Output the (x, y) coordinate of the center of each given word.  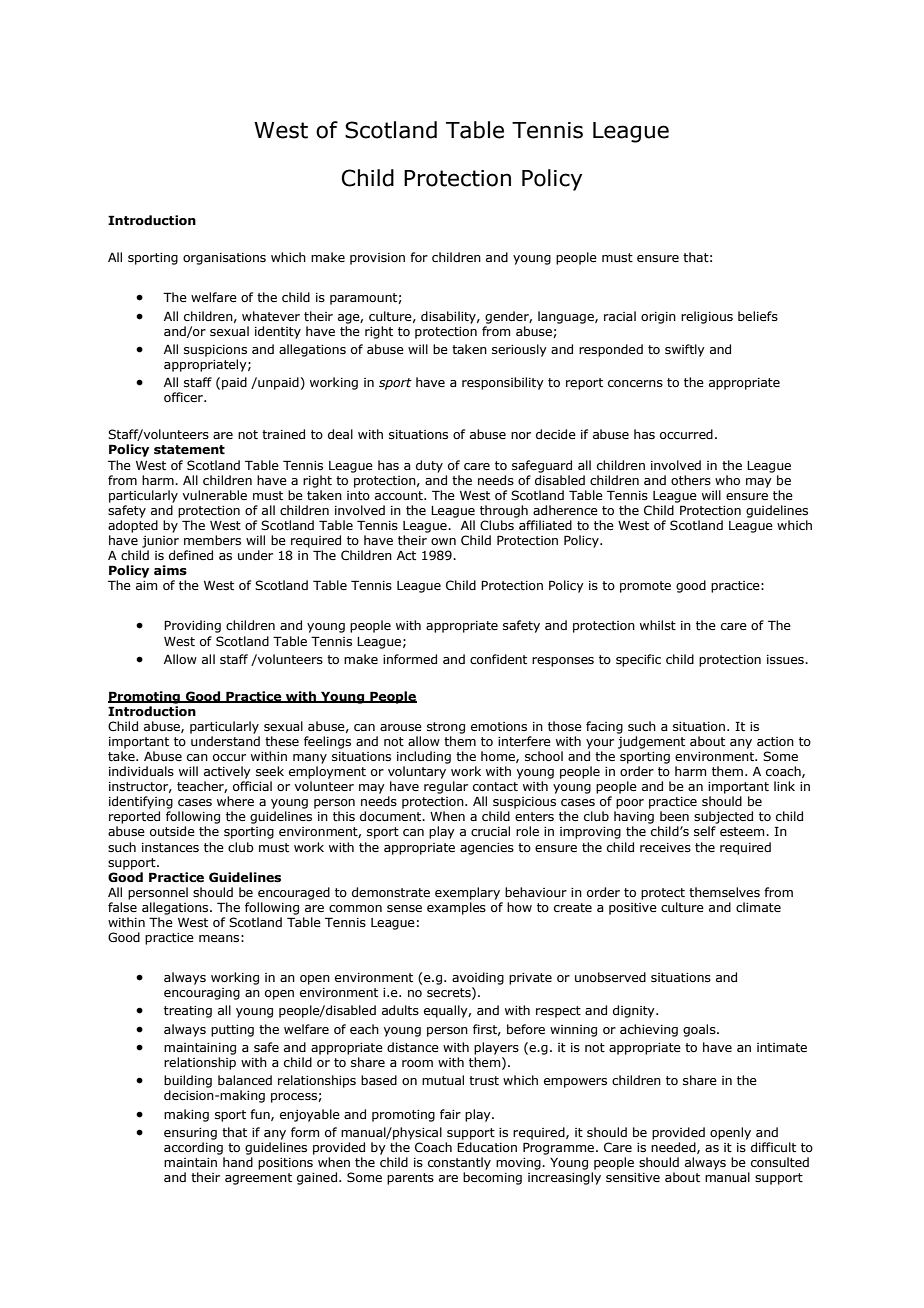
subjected (723, 817)
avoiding (478, 978)
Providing (192, 626)
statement (189, 450)
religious (707, 317)
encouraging (202, 994)
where (235, 801)
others (691, 480)
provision (377, 259)
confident (498, 659)
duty (429, 466)
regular (446, 787)
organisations (224, 259)
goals (700, 1030)
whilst (658, 625)
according (193, 1148)
